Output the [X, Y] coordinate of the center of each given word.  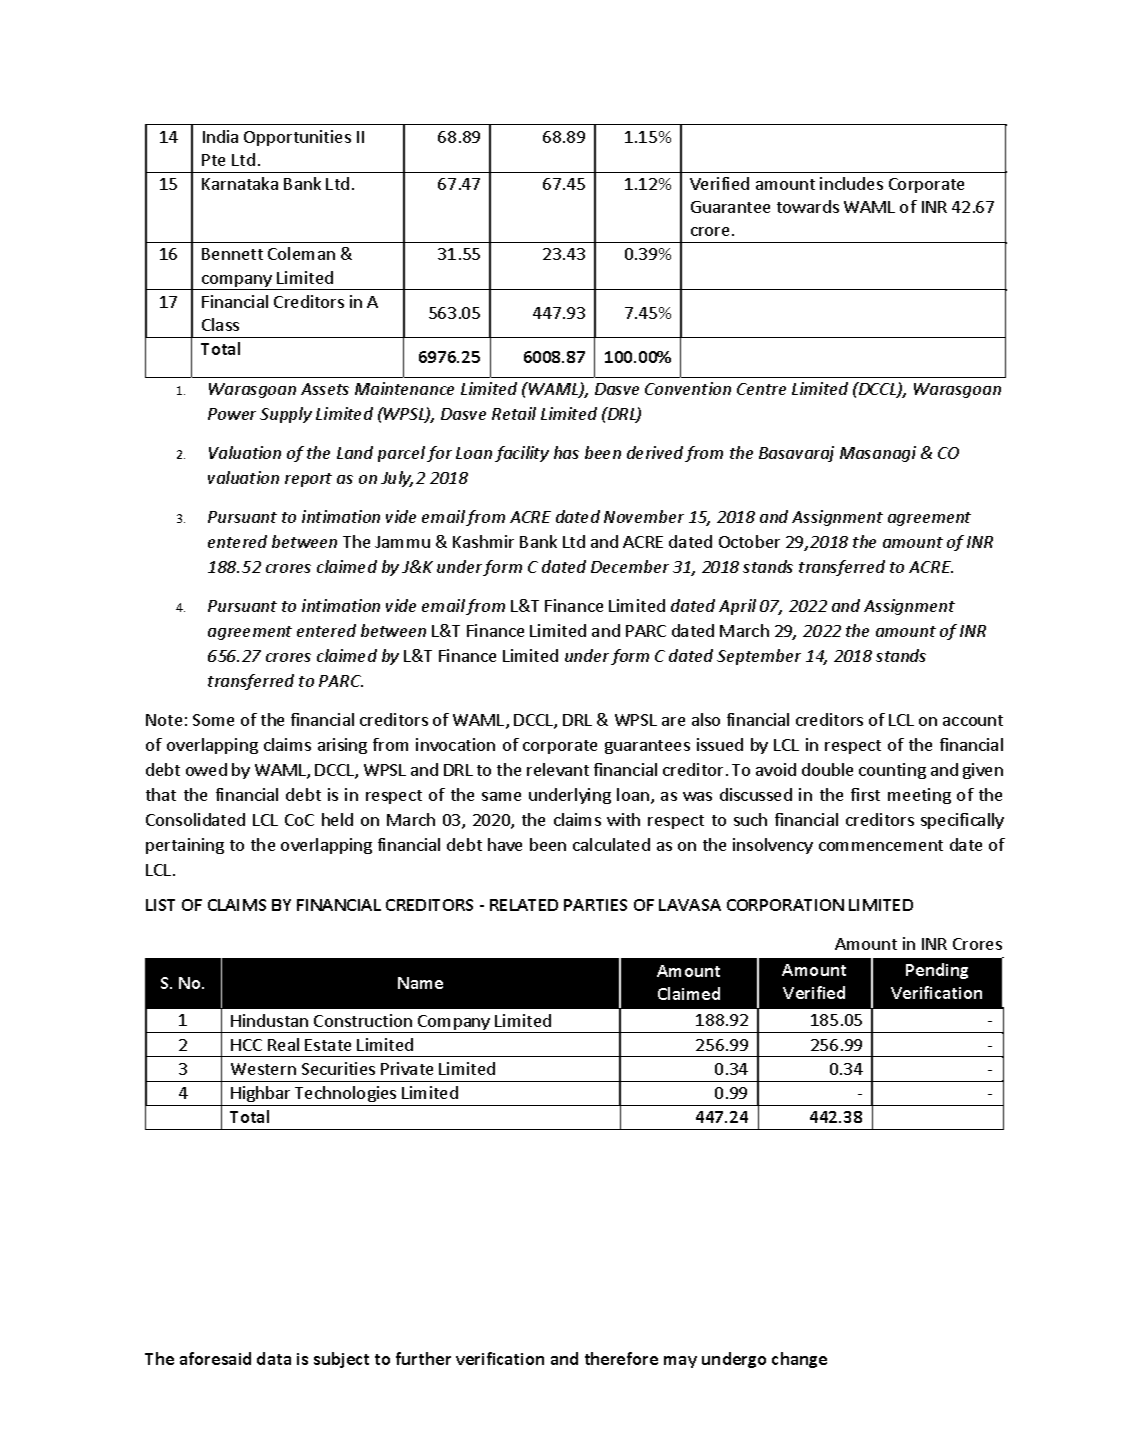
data [274, 1358]
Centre [761, 389]
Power [232, 414]
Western [263, 1069]
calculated [611, 844]
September [759, 657]
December [630, 566]
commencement [881, 845]
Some [213, 720]
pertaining [185, 846]
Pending [937, 971]
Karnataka [240, 183]
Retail [514, 413]
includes [851, 183]
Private [407, 1068]
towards [808, 206]
